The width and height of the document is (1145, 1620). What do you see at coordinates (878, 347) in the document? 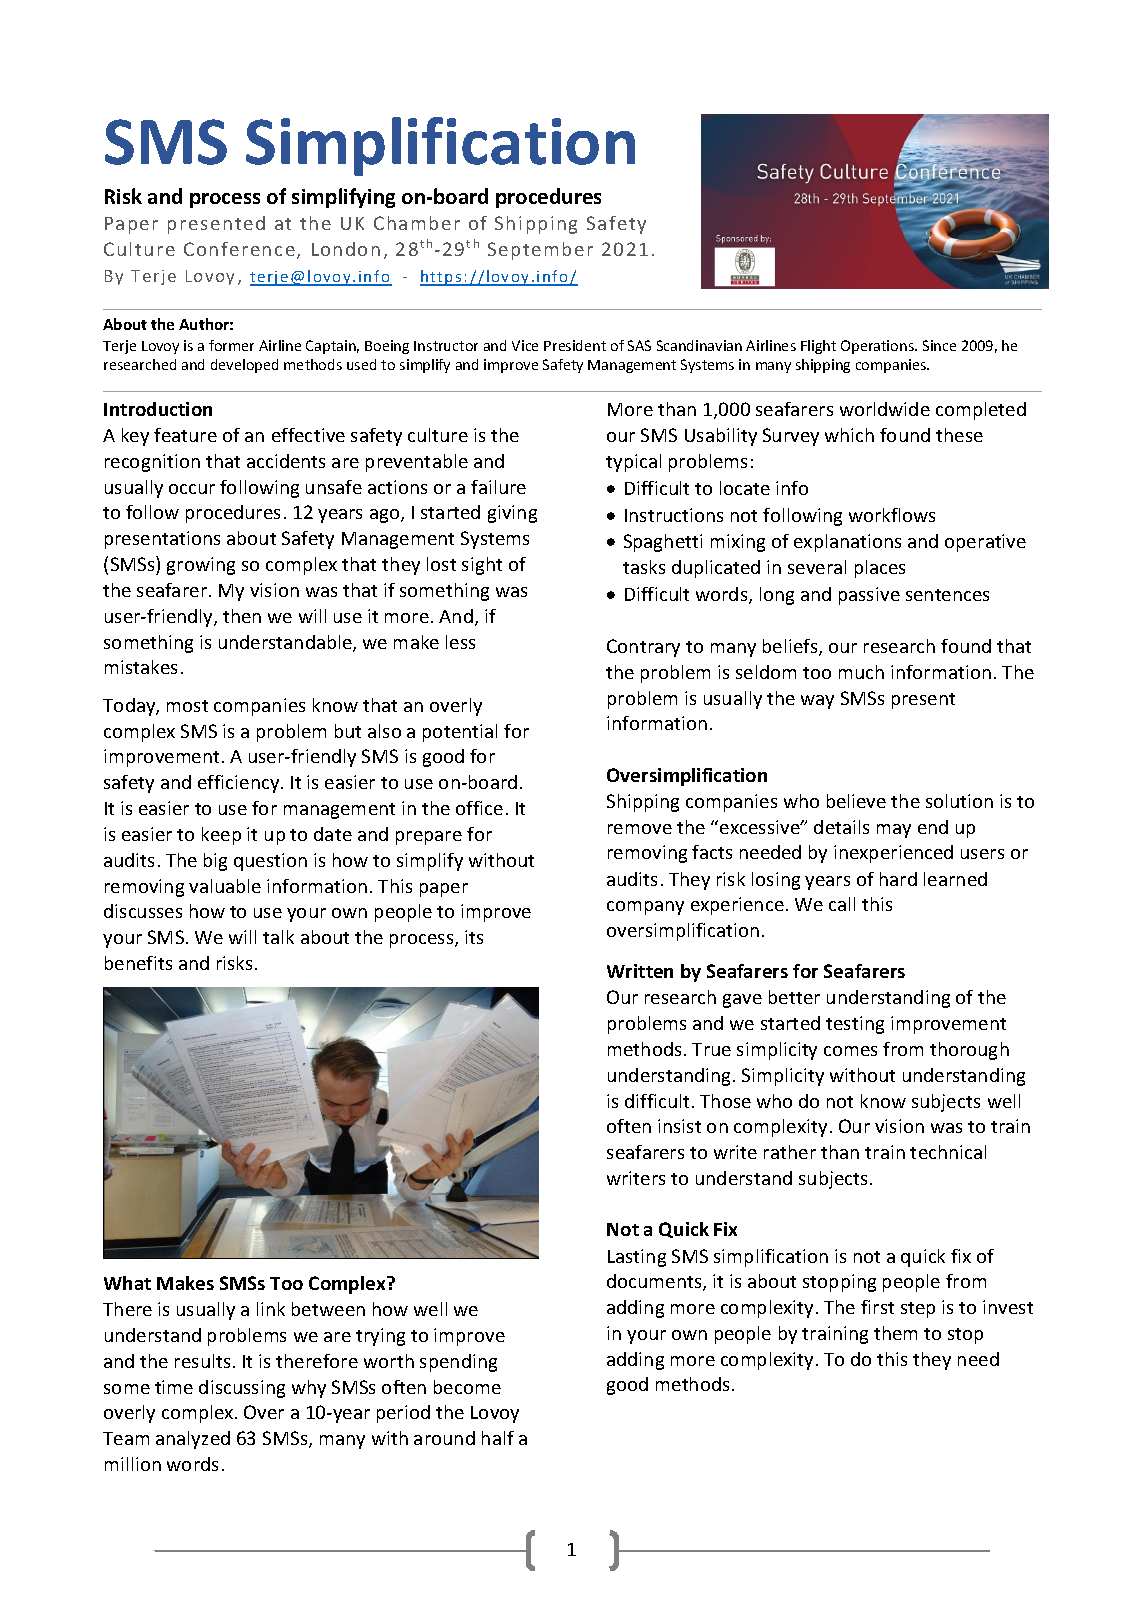
I see `Operations` at bounding box center [878, 347].
